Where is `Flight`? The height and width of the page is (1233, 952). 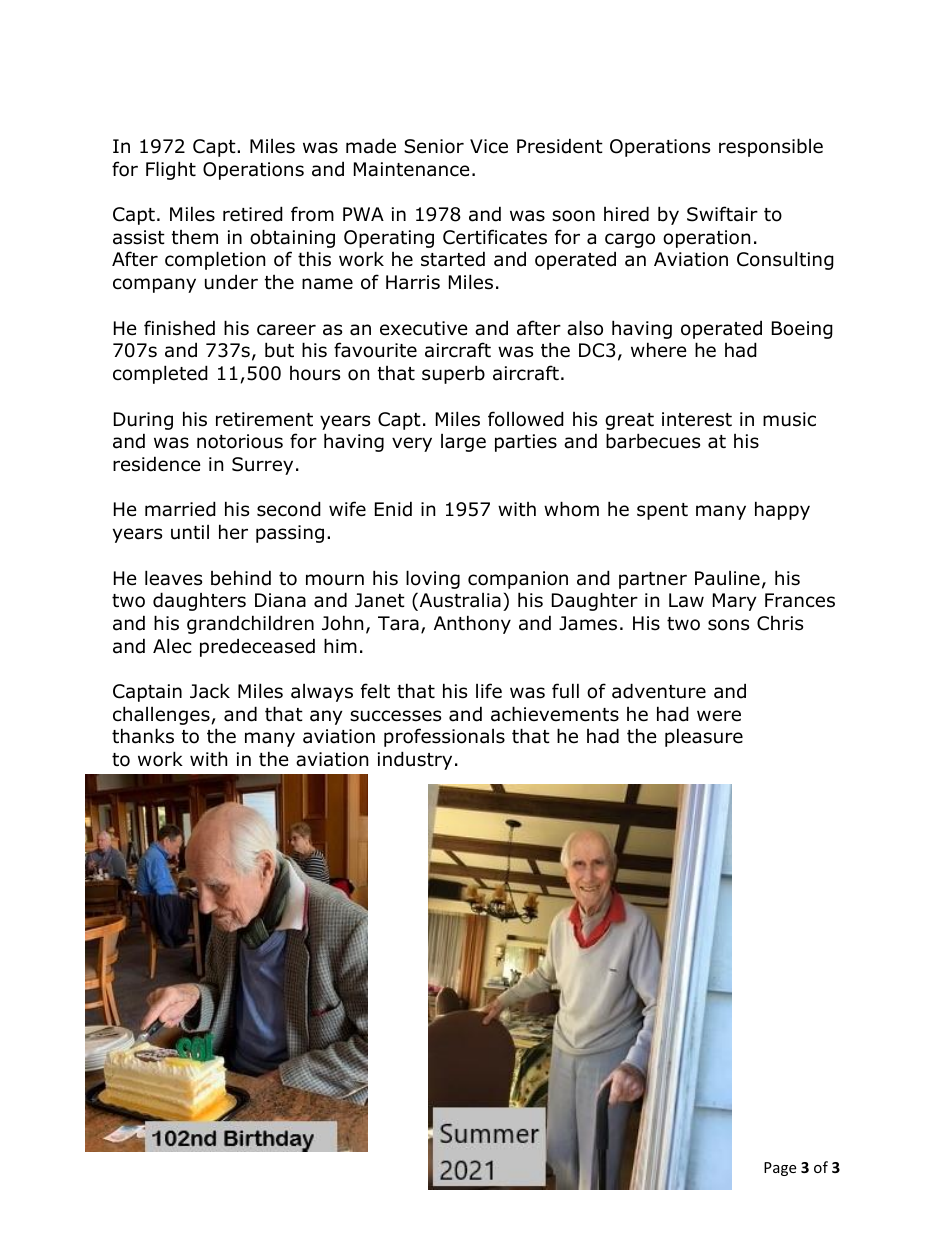
Flight is located at coordinates (171, 170).
